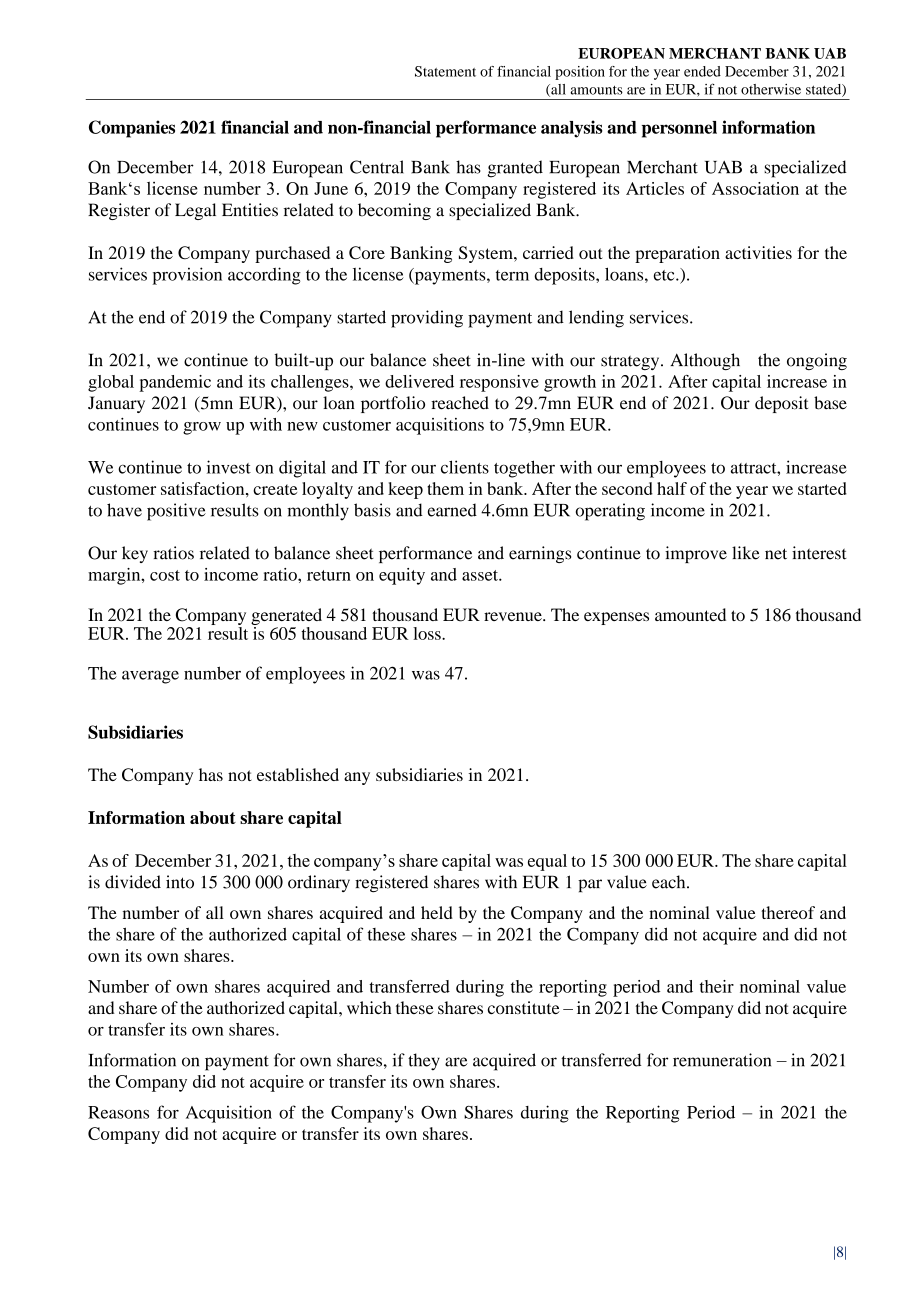  Describe the element at coordinates (771, 89) in the image. I see `otherwise` at that location.
